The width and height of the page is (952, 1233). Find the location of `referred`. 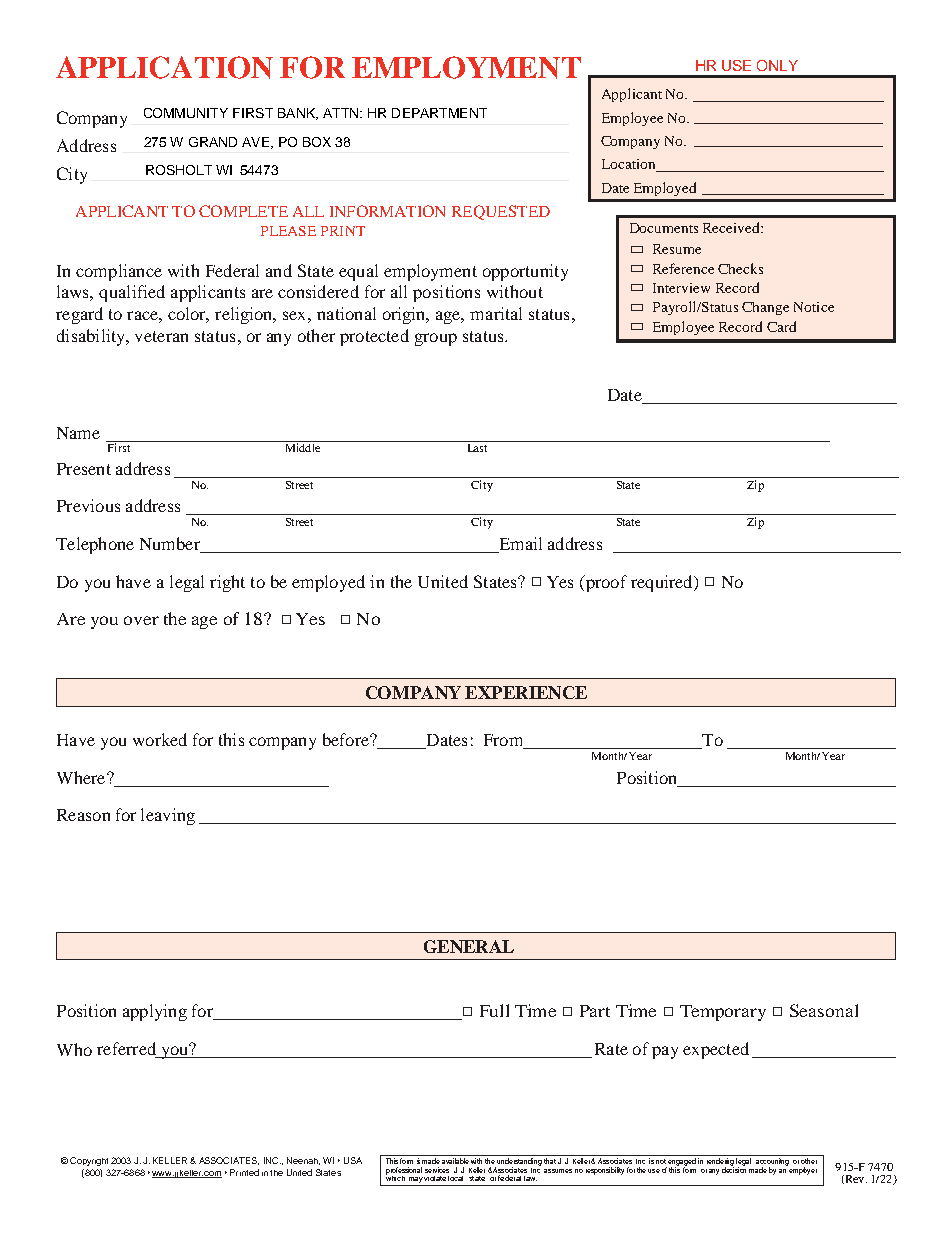

referred is located at coordinates (126, 1048).
